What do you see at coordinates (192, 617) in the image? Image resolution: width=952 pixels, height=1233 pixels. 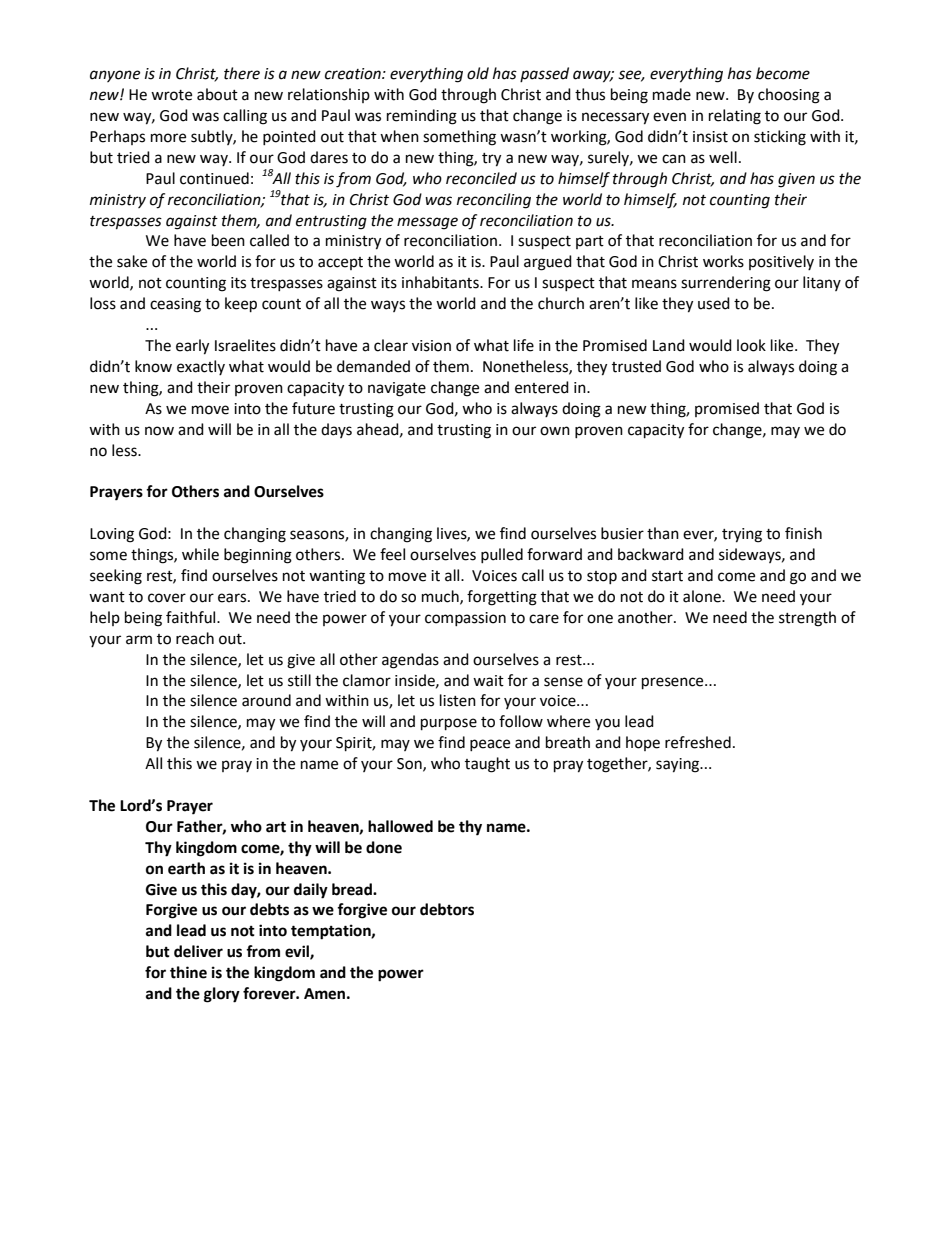 I see `faithful` at bounding box center [192, 617].
